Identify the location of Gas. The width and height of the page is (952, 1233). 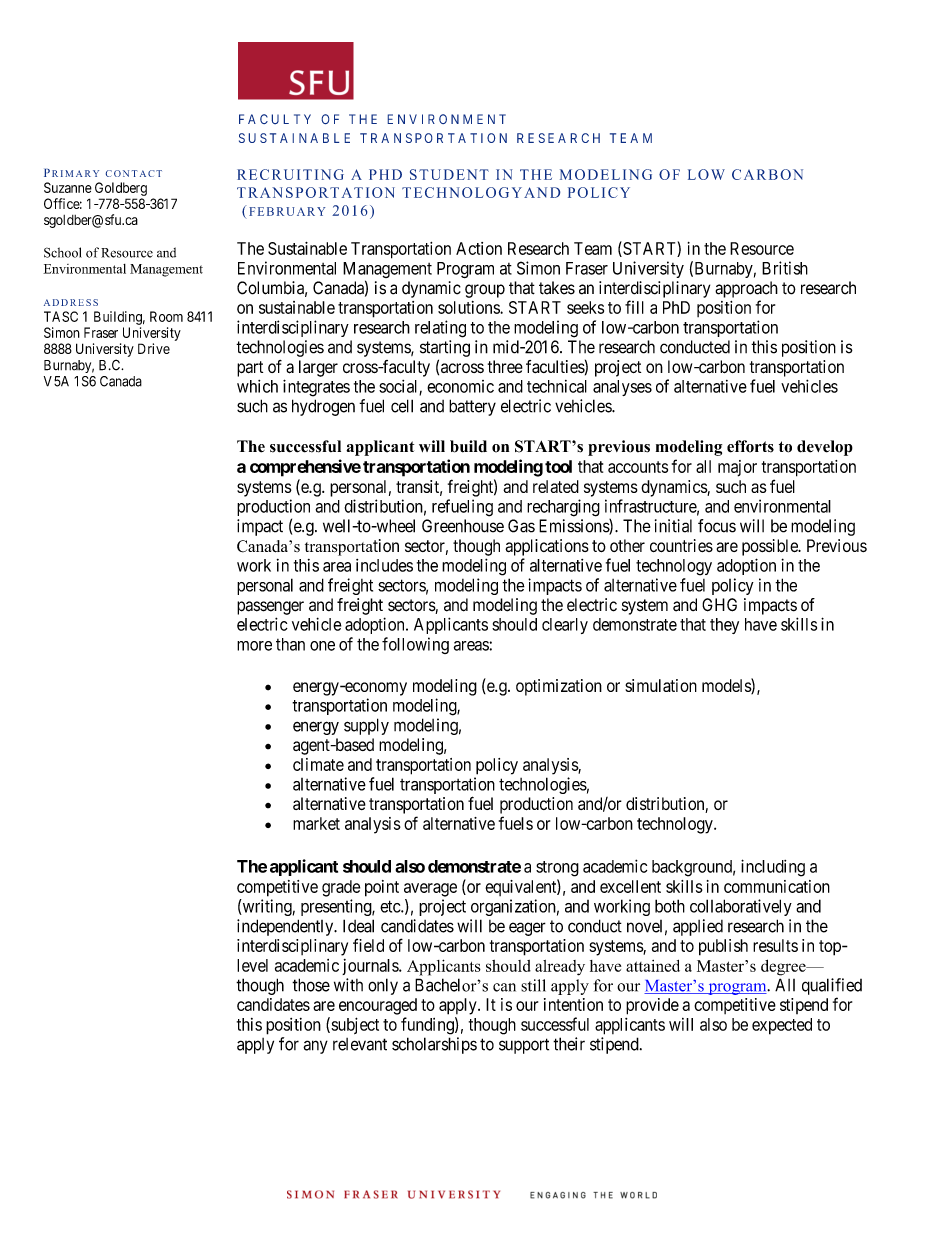
(521, 526).
